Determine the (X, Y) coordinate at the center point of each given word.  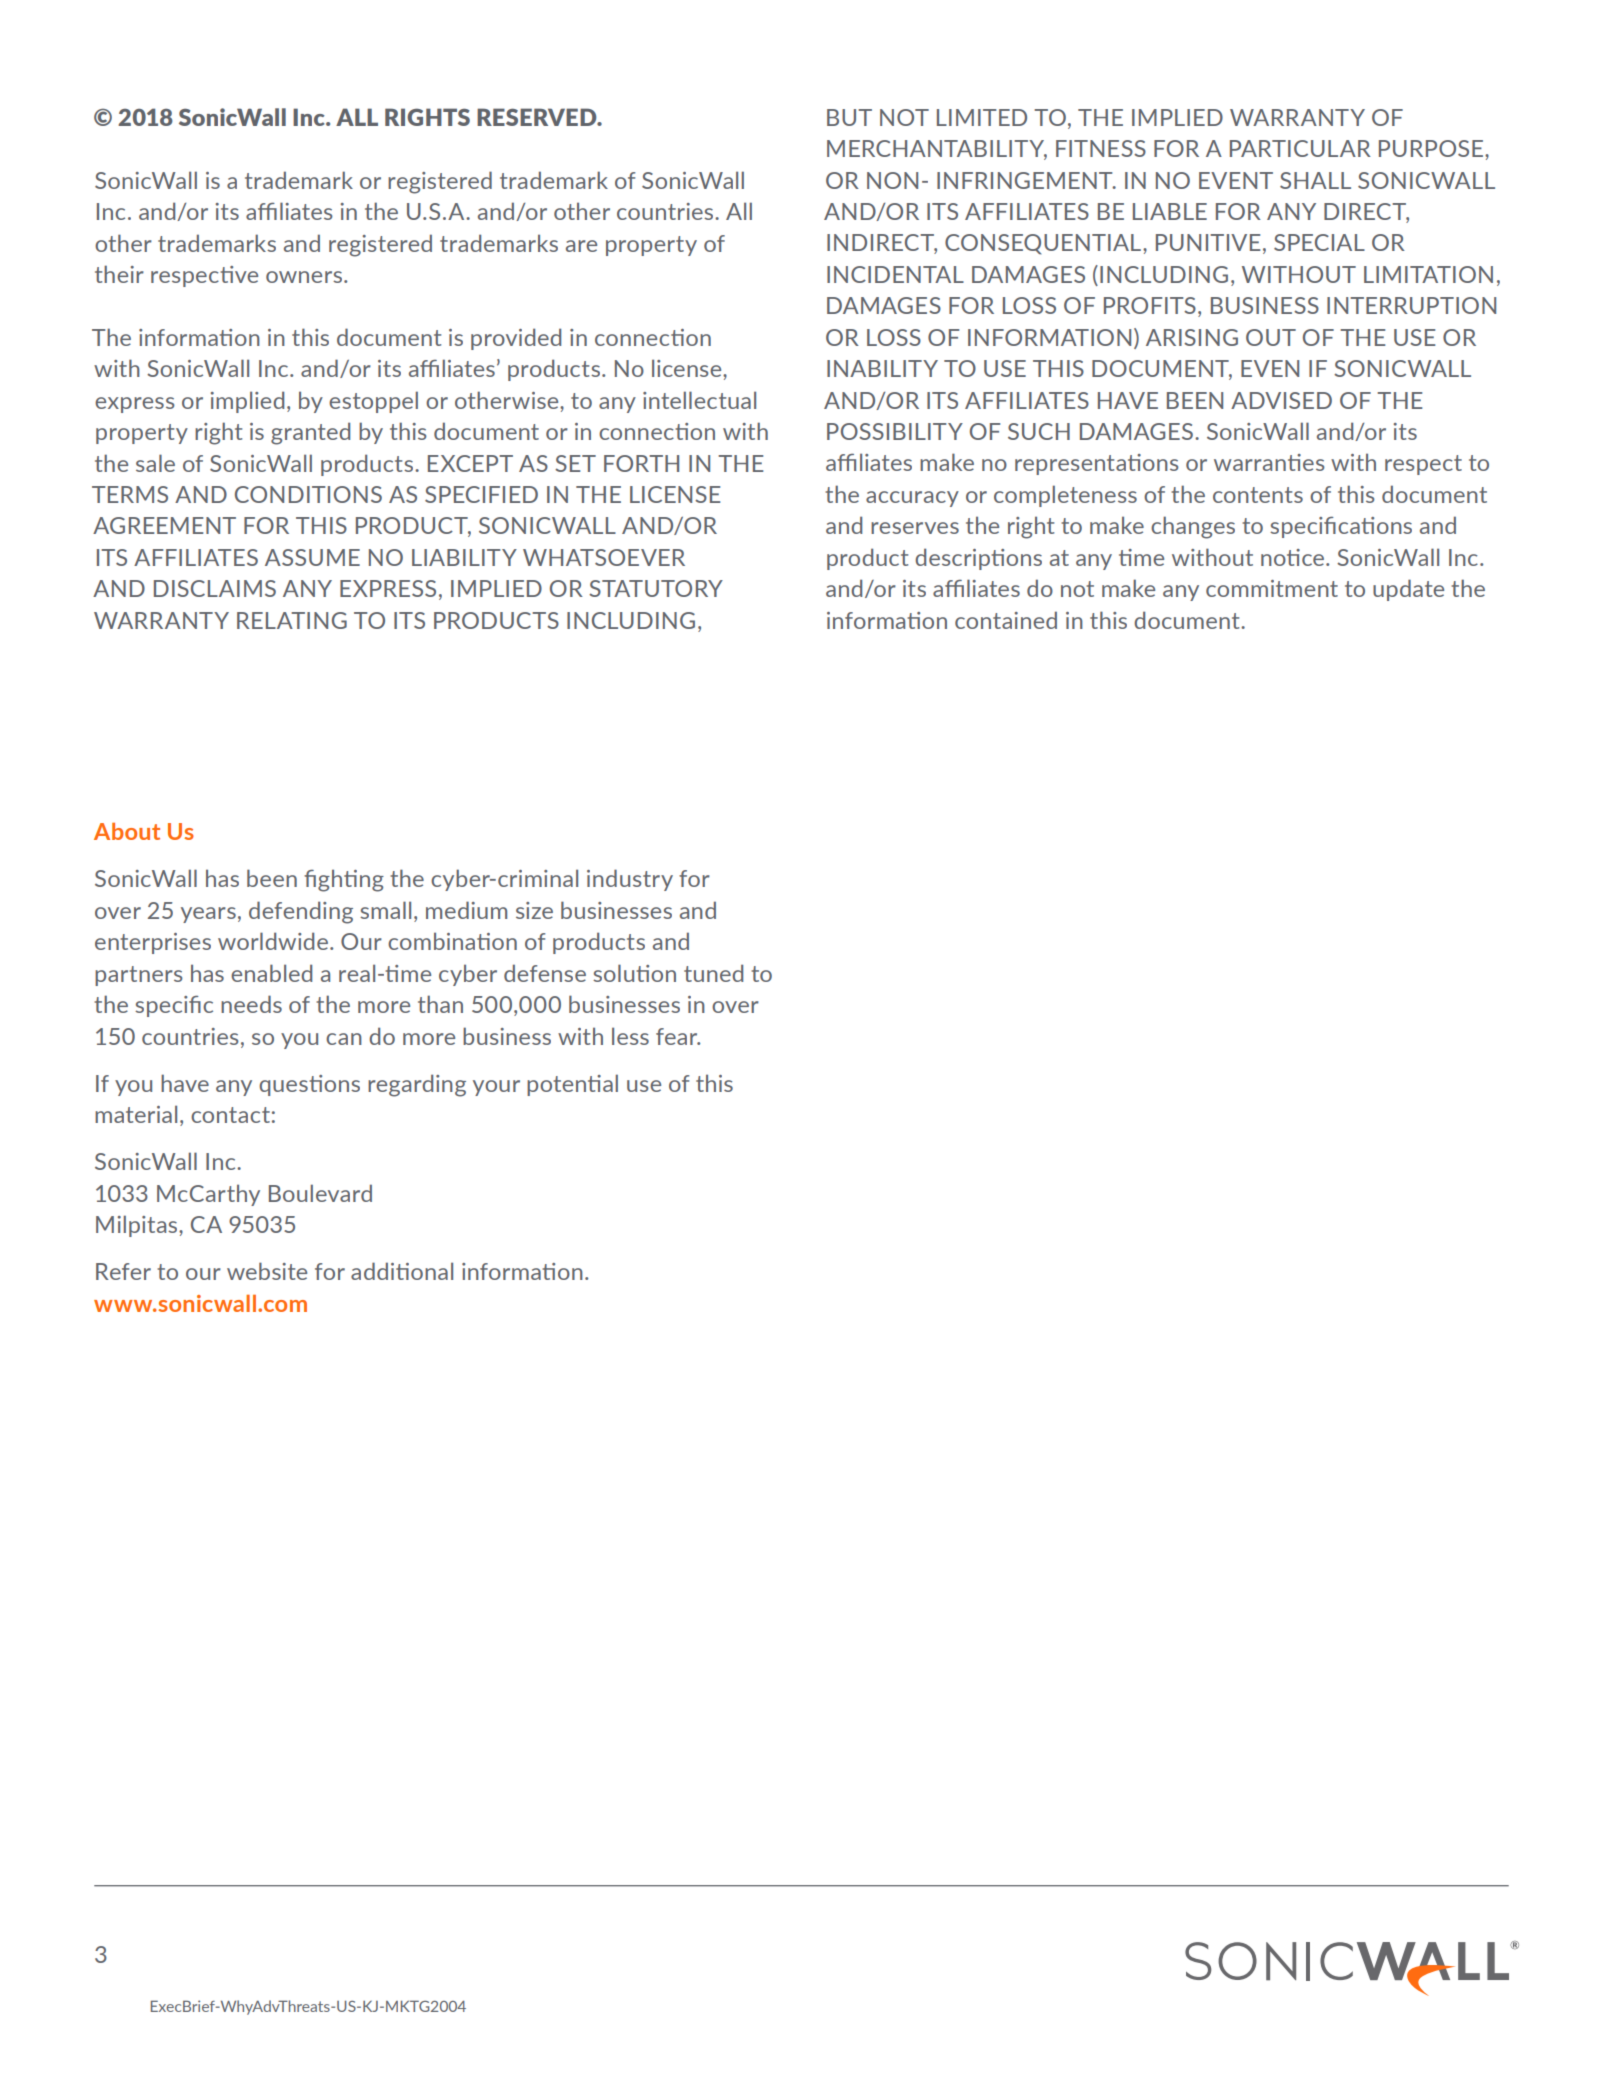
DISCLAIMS (215, 588)
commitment (1272, 588)
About (127, 831)
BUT (849, 117)
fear (678, 1036)
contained (1006, 620)
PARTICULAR (1300, 148)
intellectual (699, 400)
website (267, 1271)
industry (630, 880)
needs (251, 1004)
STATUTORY (656, 588)
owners (304, 277)
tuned (713, 973)
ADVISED (1281, 400)
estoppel (373, 402)
